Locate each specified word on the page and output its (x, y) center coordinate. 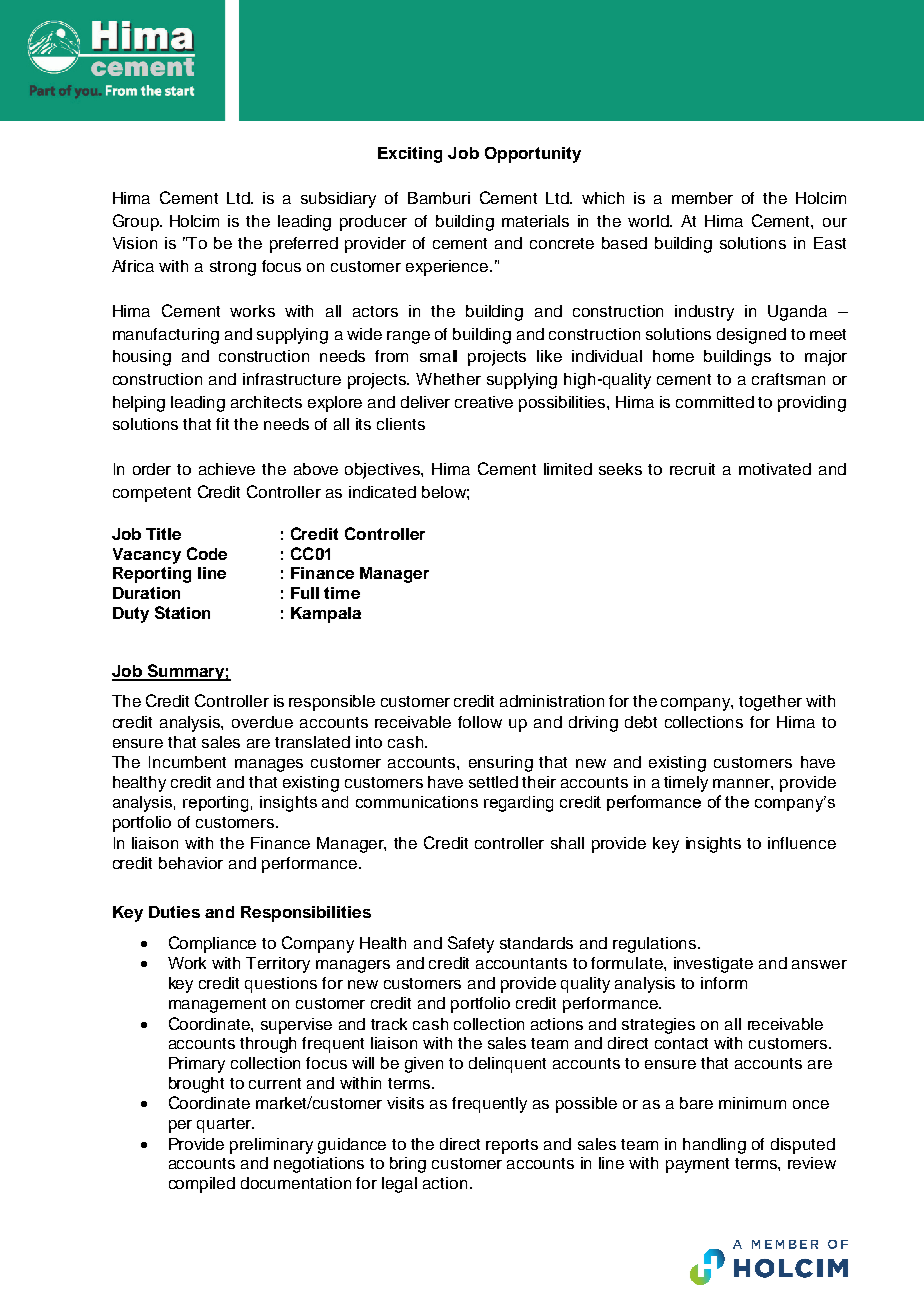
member (702, 198)
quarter (225, 1125)
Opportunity (533, 155)
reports (512, 1146)
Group (137, 222)
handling (714, 1146)
